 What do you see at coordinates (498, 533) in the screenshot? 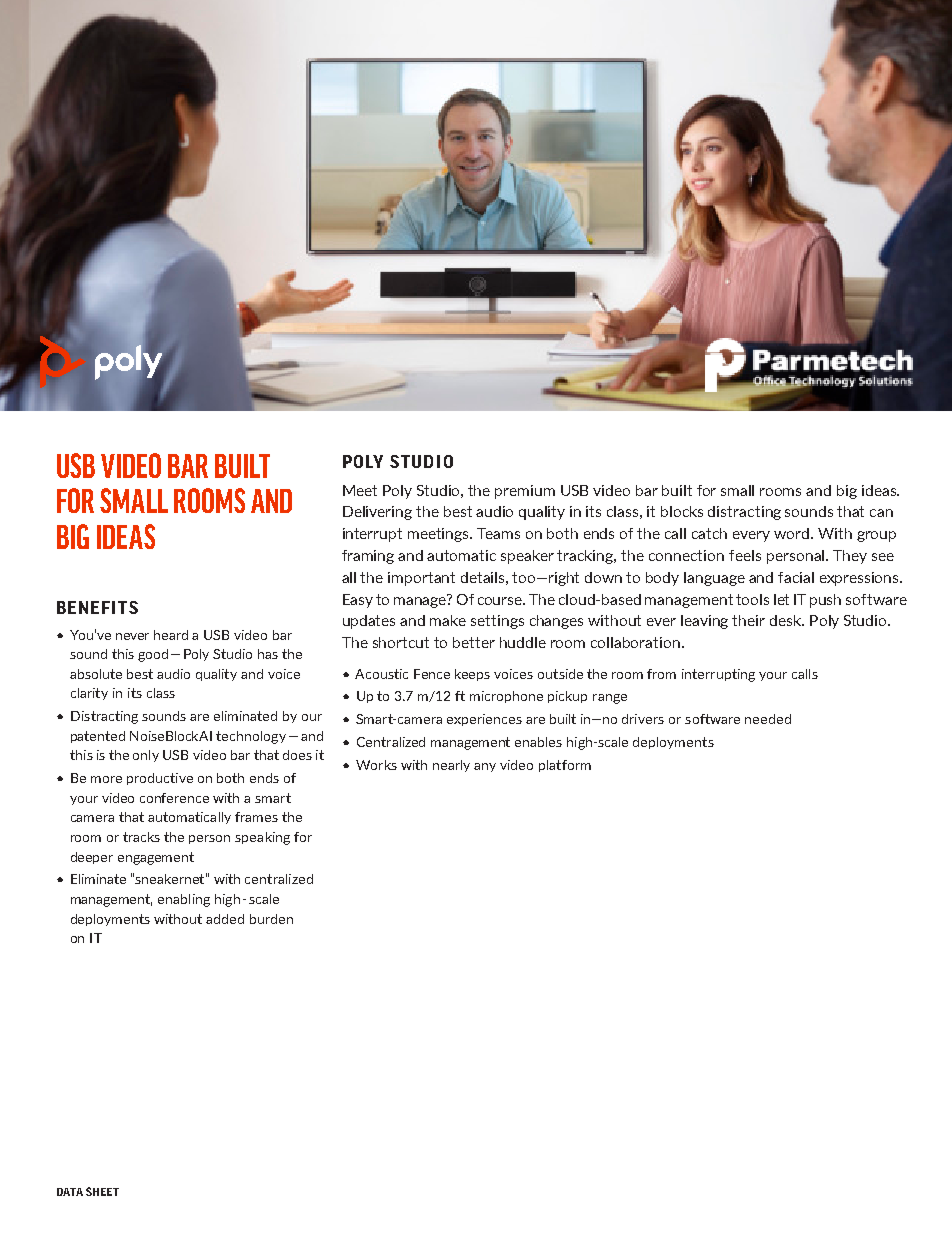
I see `Teams` at bounding box center [498, 533].
